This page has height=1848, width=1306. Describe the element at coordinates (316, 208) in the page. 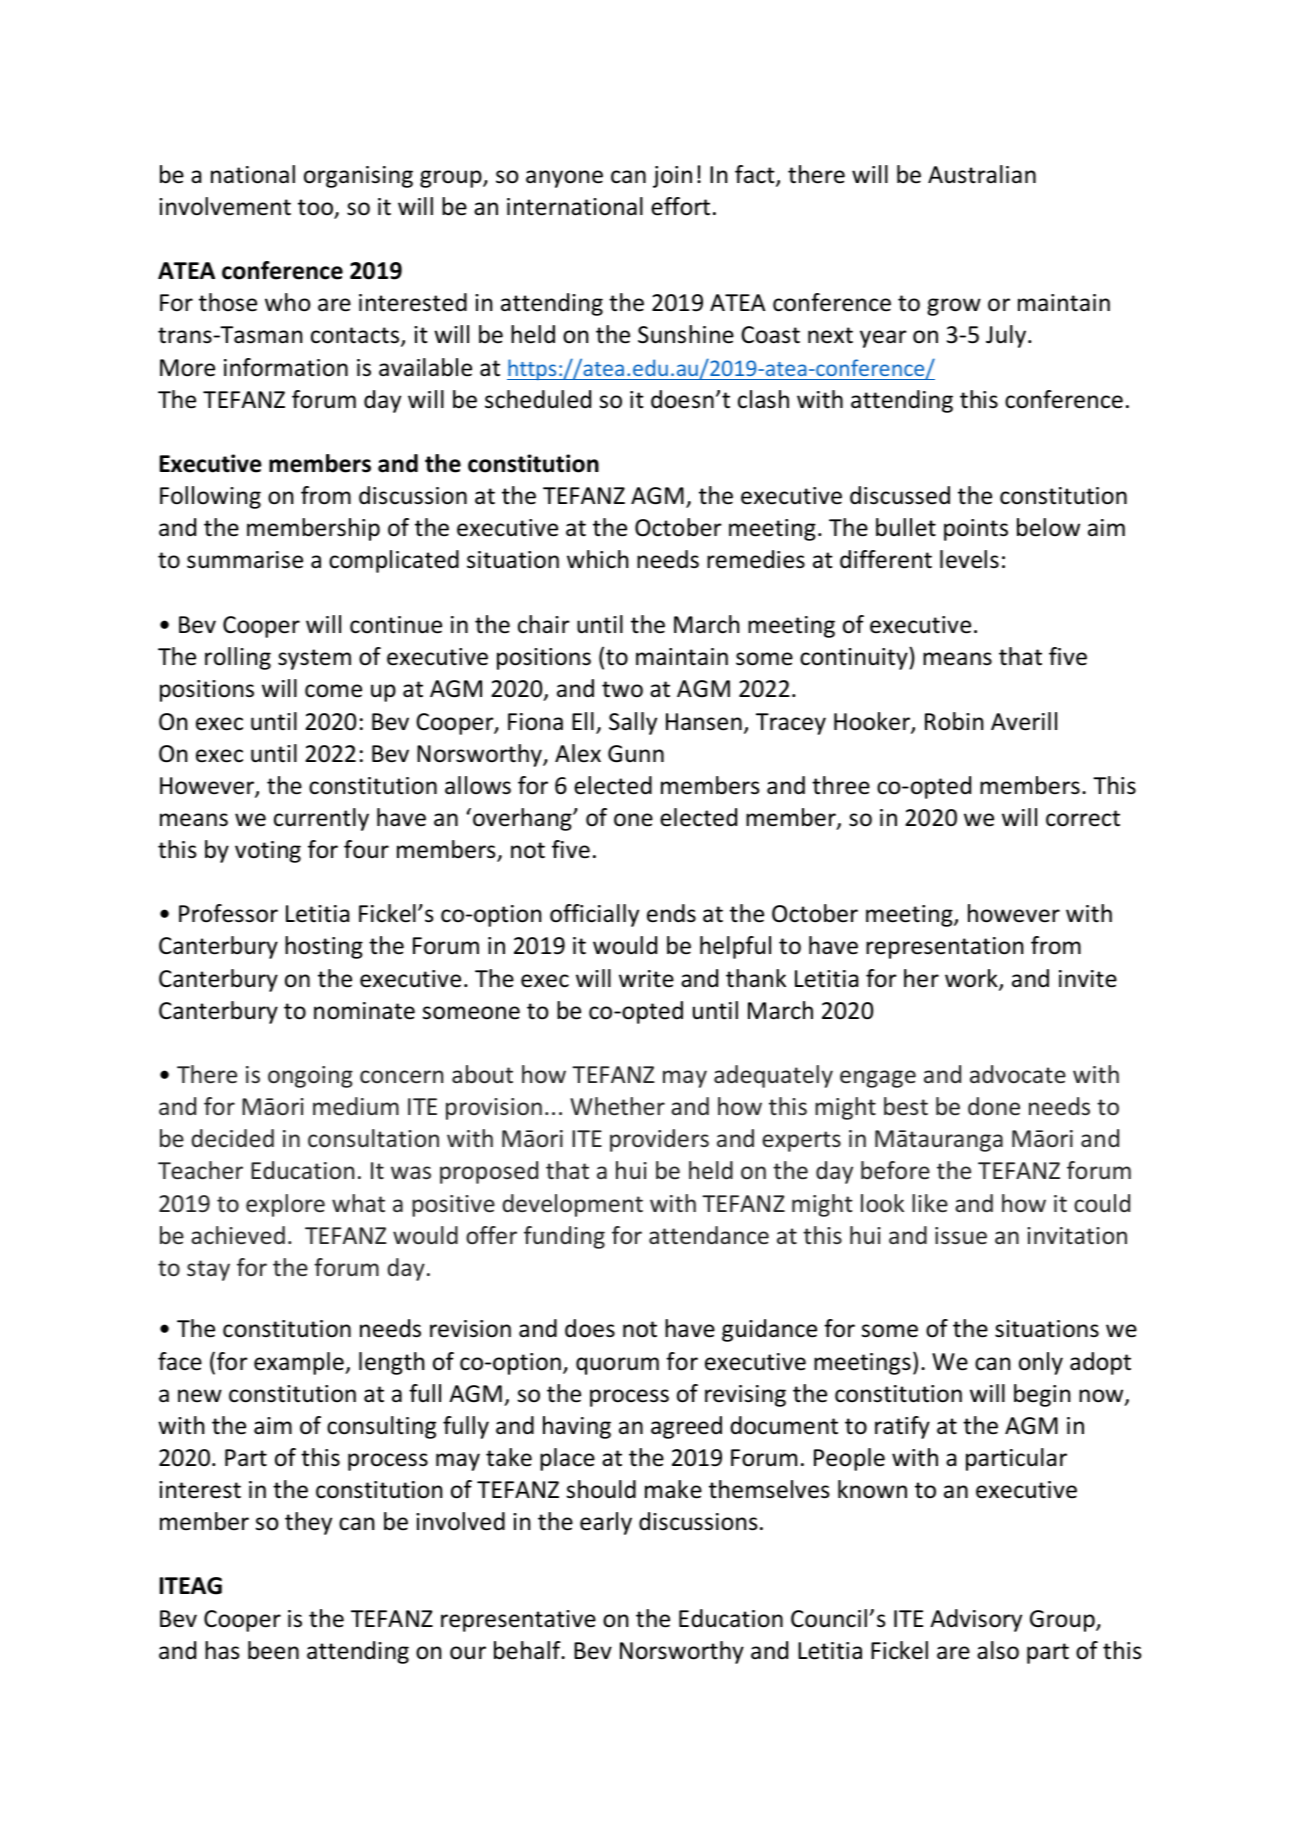

I see `too` at that location.
